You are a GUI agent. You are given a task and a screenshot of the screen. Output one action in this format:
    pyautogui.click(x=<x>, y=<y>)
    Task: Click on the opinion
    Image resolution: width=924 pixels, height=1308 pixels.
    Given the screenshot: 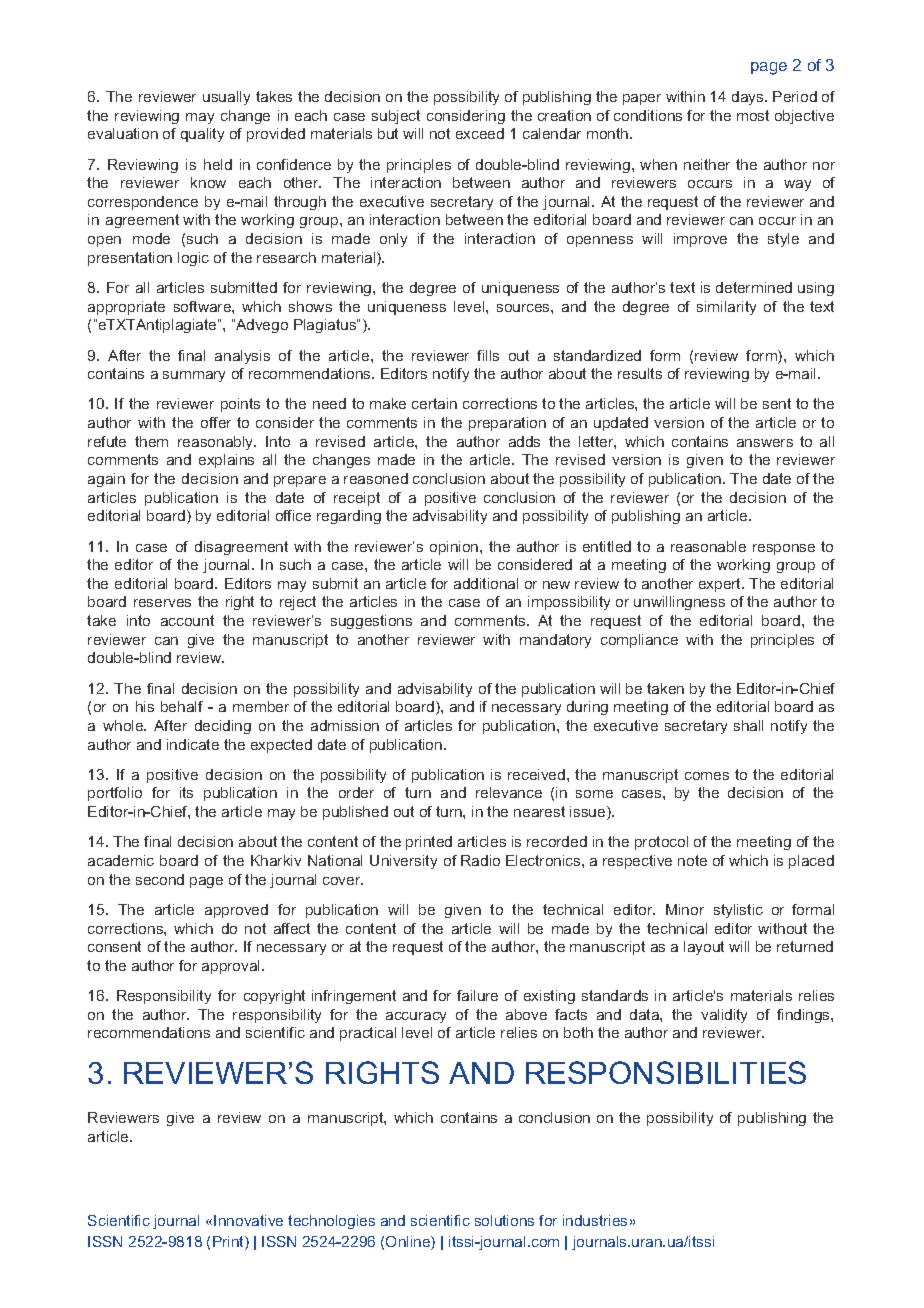 What is the action you would take?
    pyautogui.click(x=455, y=548)
